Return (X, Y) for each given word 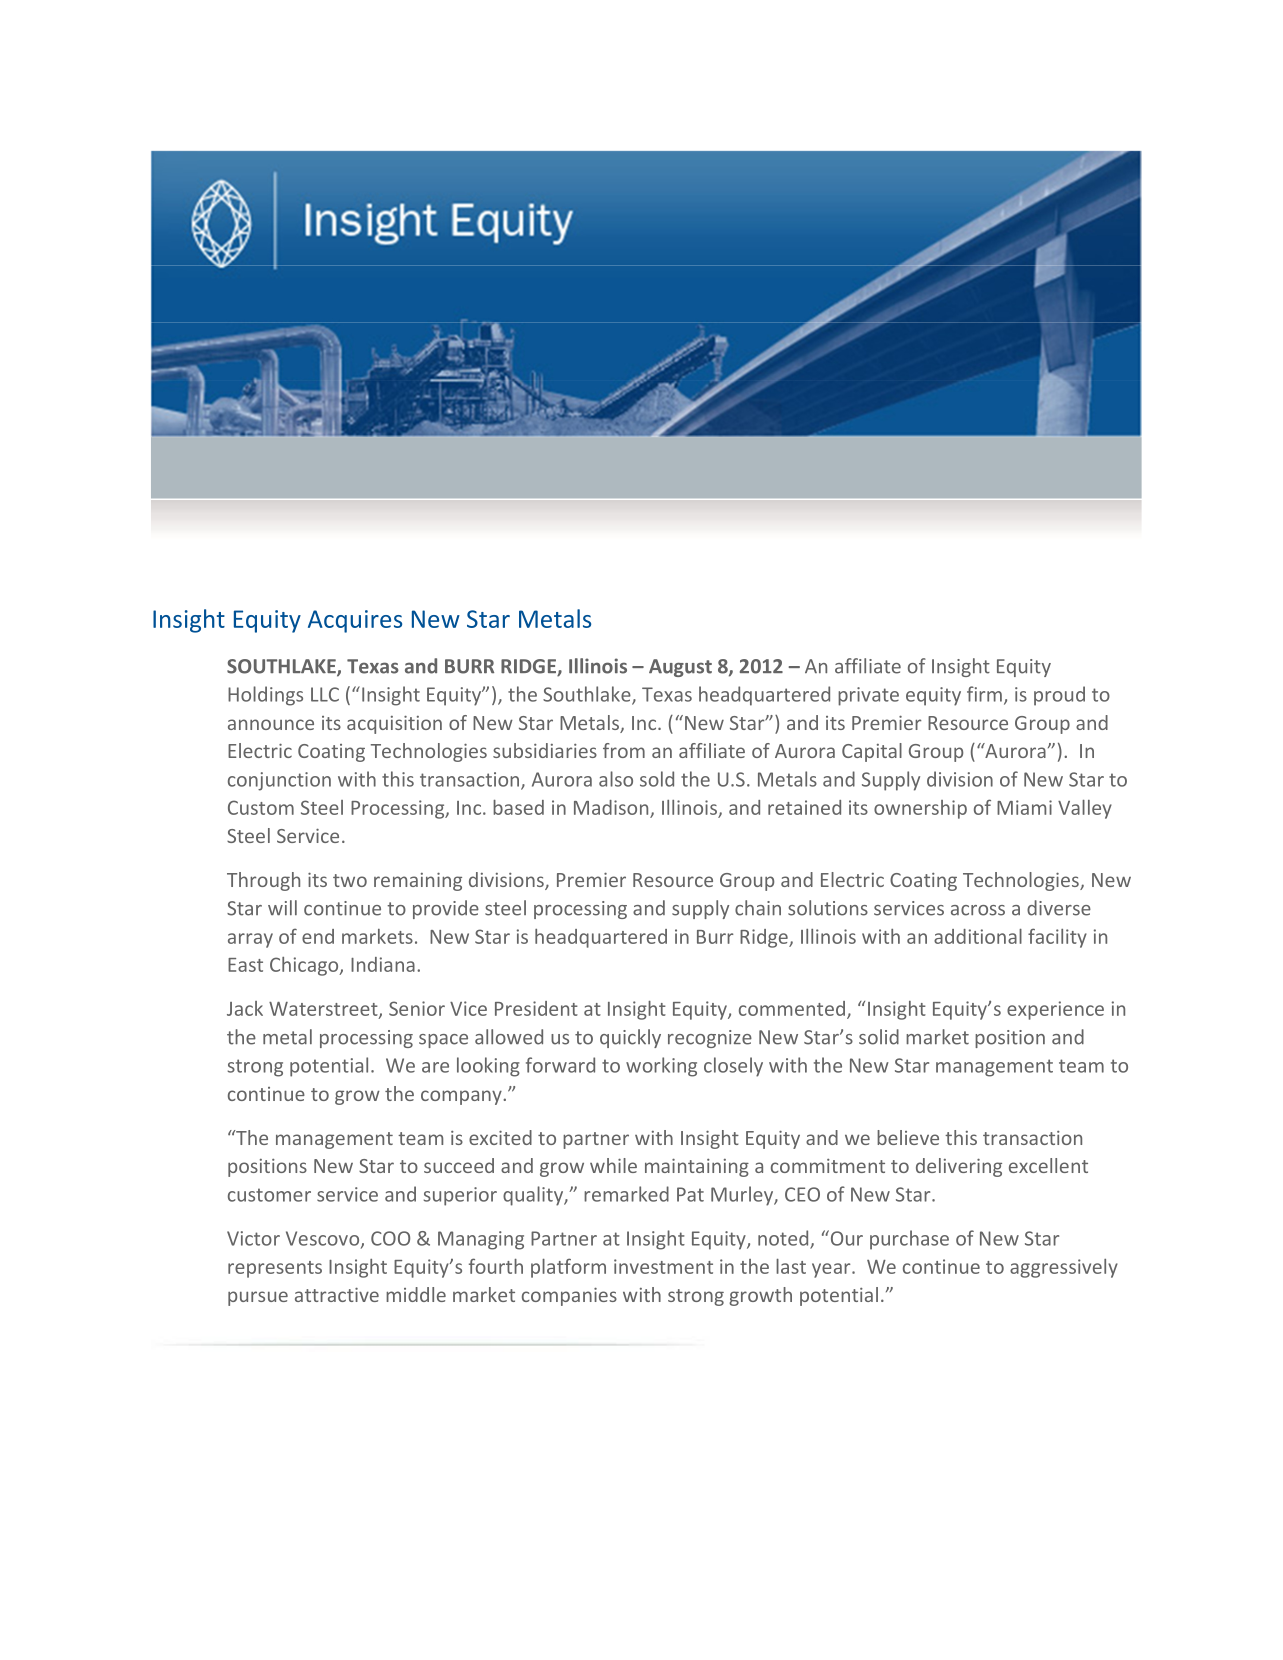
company (462, 1097)
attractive (337, 1295)
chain (758, 908)
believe (908, 1137)
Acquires (355, 621)
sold (657, 779)
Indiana (383, 964)
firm (984, 694)
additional (978, 936)
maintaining (697, 1168)
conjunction (279, 781)
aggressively (1064, 1268)
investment (663, 1266)
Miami (1024, 807)
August (680, 668)
